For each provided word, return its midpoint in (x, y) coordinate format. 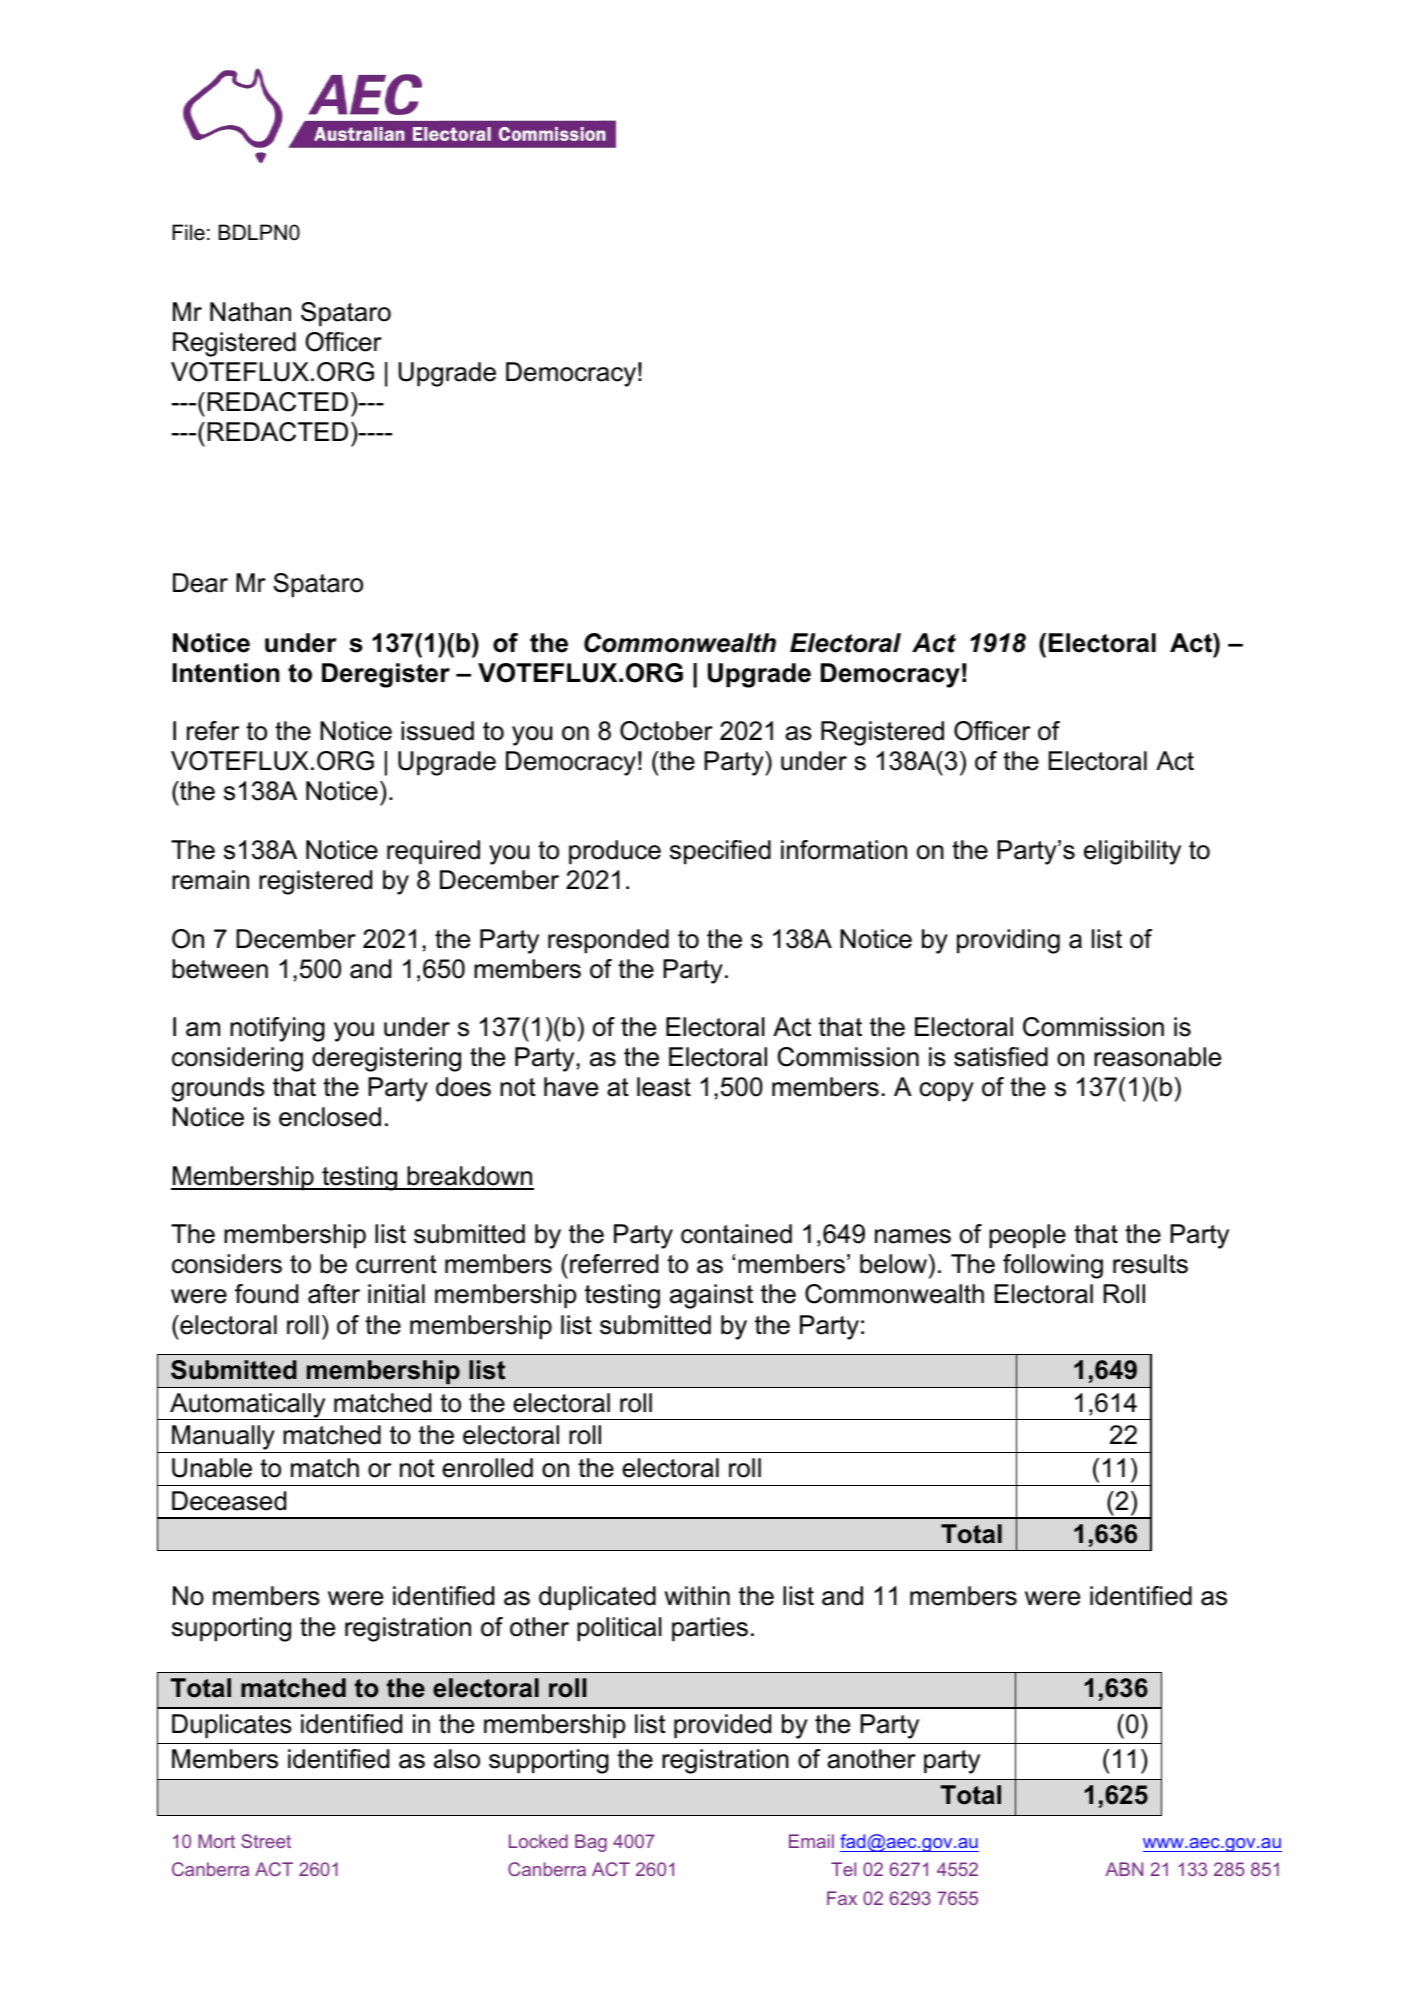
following (1053, 1266)
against (711, 1296)
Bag (591, 1843)
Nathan (250, 312)
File (188, 232)
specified (720, 852)
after (334, 1294)
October (666, 731)
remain (210, 880)
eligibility (1132, 852)
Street (266, 1841)
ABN (1124, 1869)
